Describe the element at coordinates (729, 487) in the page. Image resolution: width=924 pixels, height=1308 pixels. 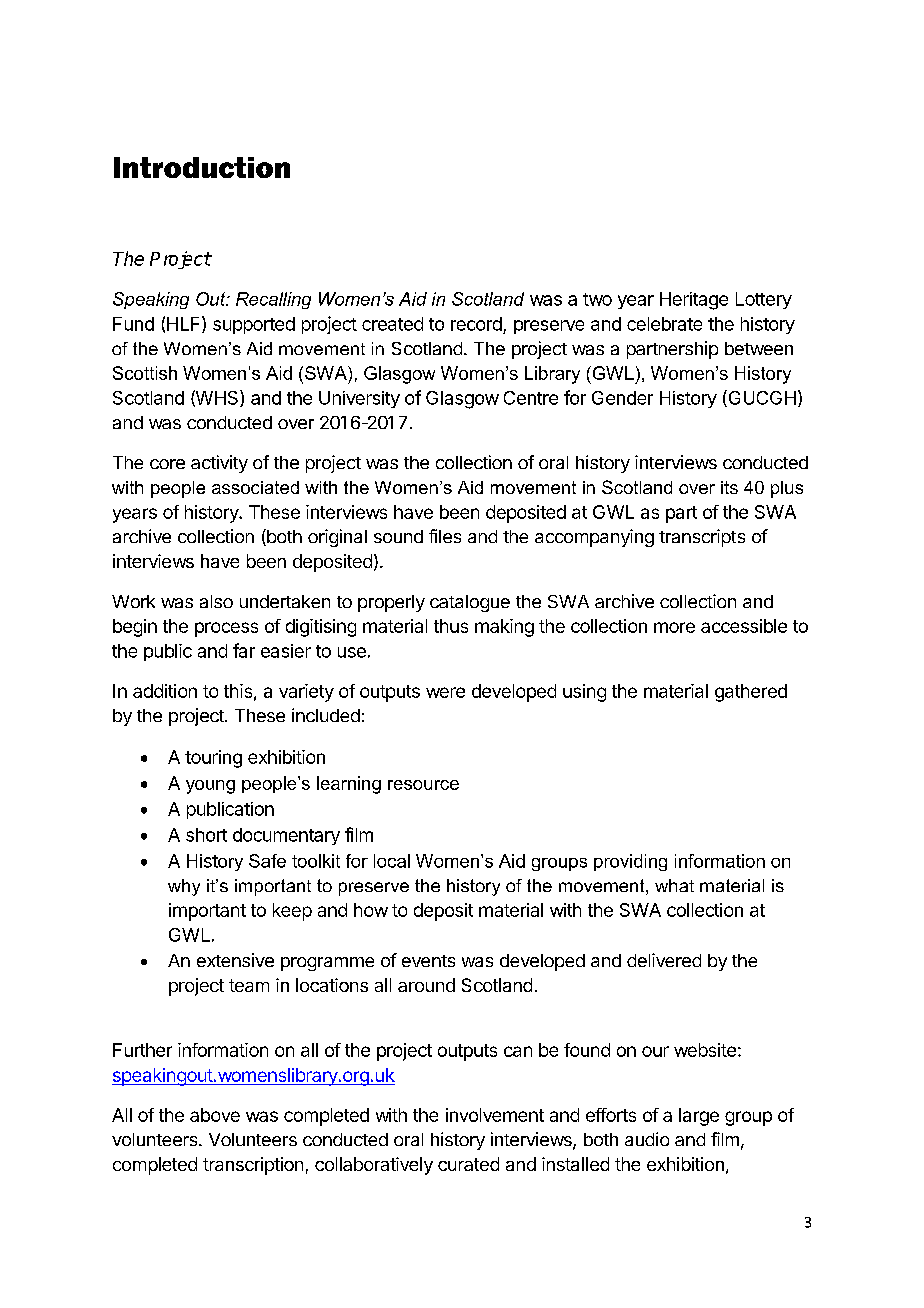
I see `its` at that location.
